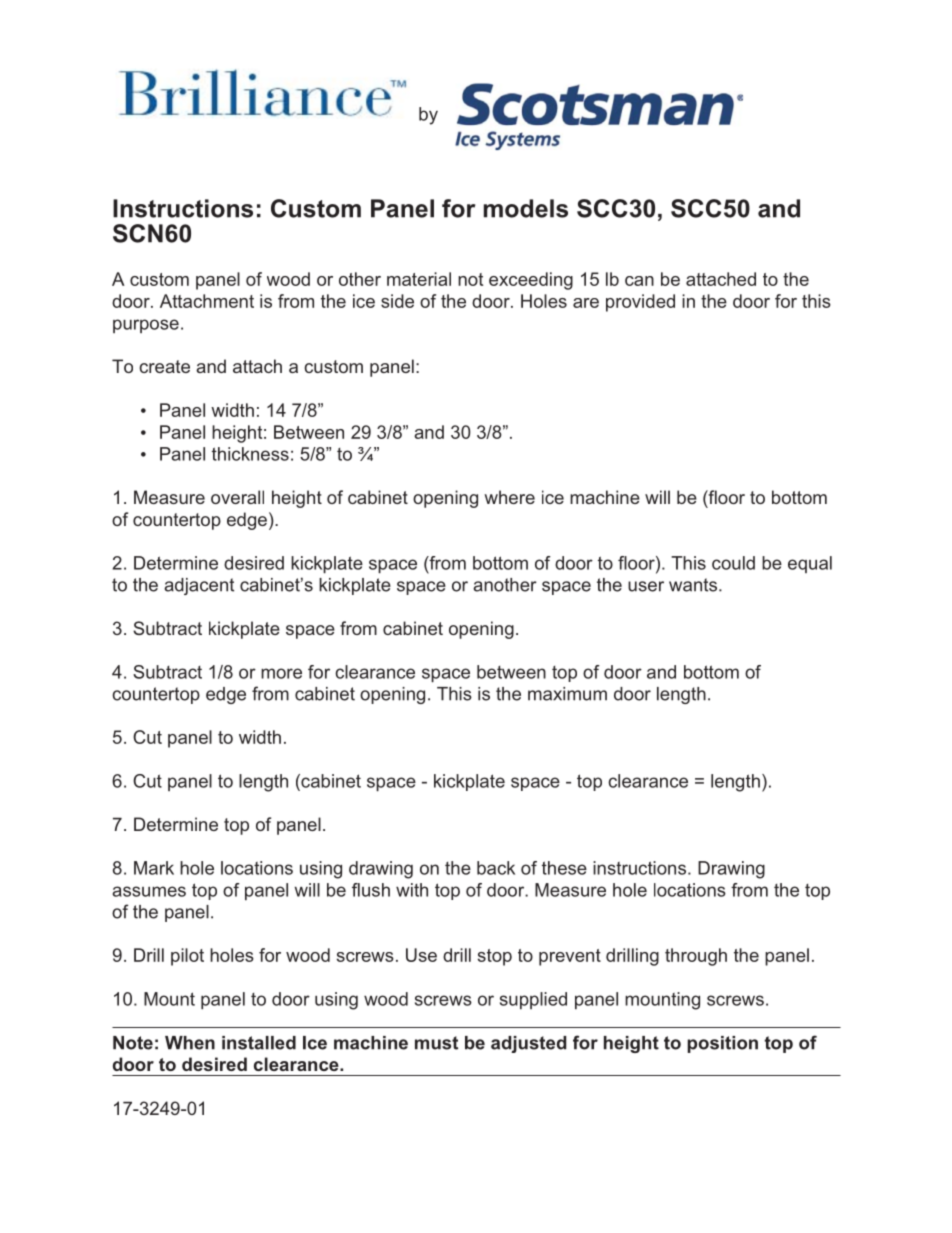  What do you see at coordinates (190, 1043) in the document?
I see `When` at bounding box center [190, 1043].
